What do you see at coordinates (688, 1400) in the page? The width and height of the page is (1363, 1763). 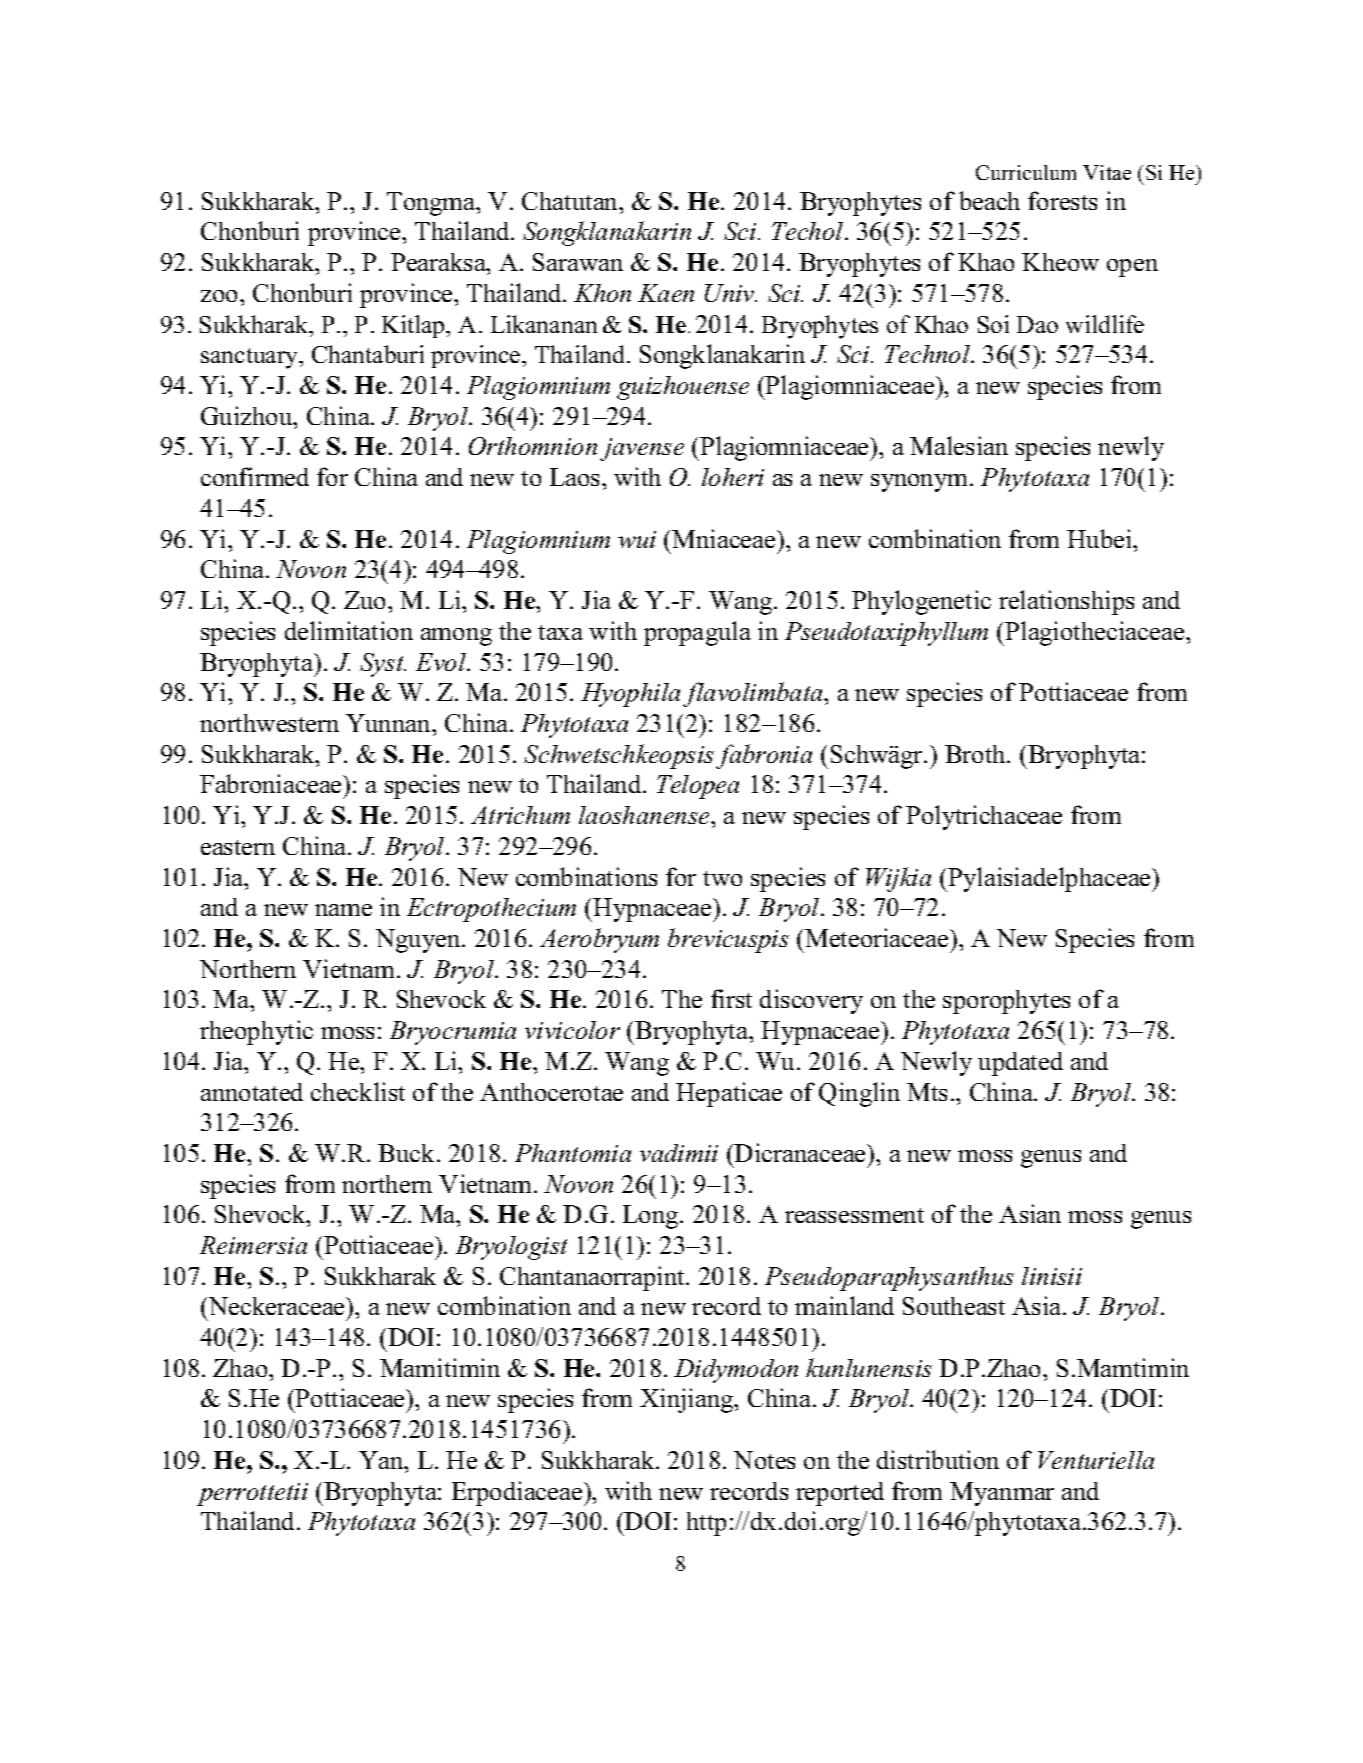 I see `Xinjiang` at bounding box center [688, 1400].
